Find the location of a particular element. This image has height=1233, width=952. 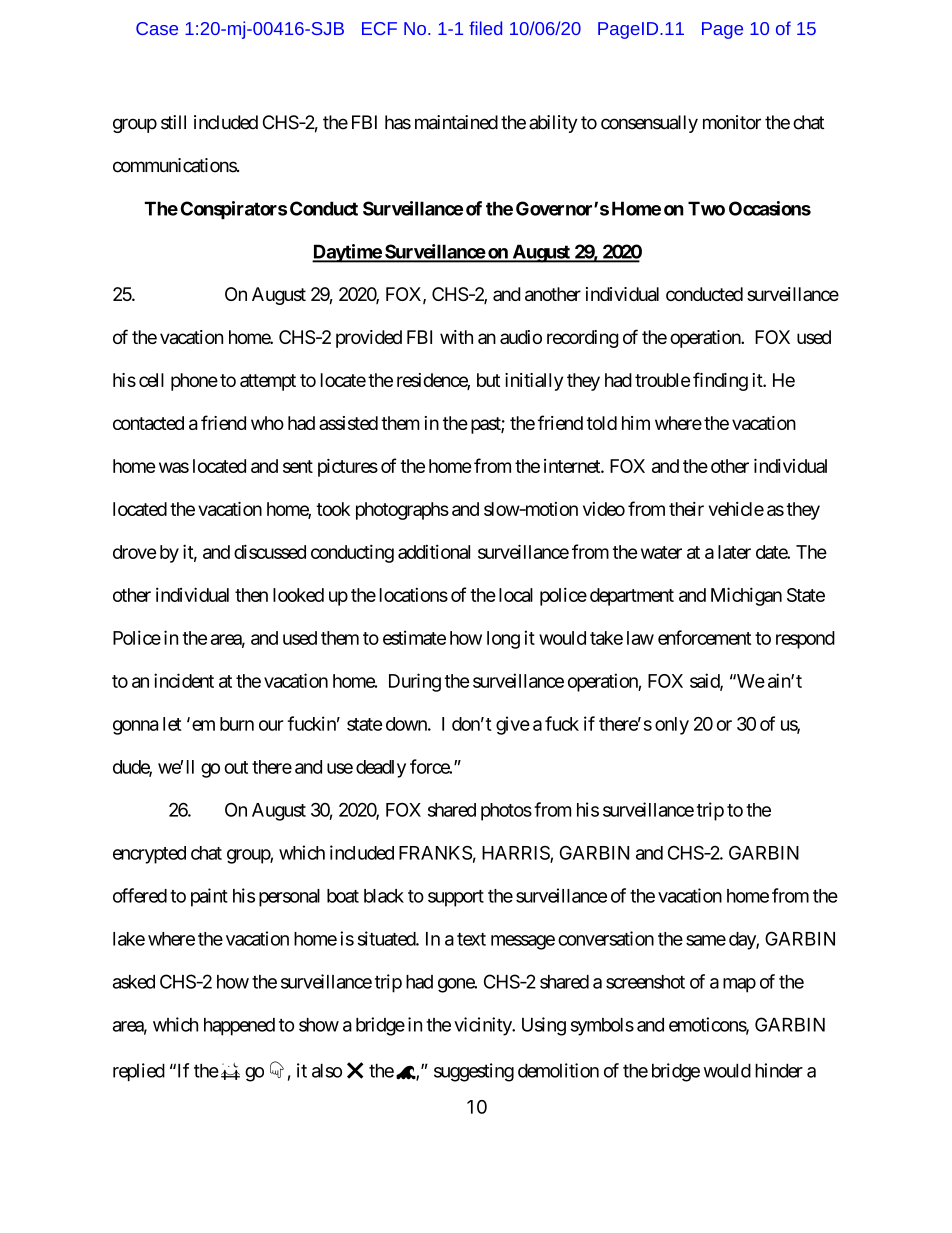

vicinity is located at coordinates (483, 1026).
